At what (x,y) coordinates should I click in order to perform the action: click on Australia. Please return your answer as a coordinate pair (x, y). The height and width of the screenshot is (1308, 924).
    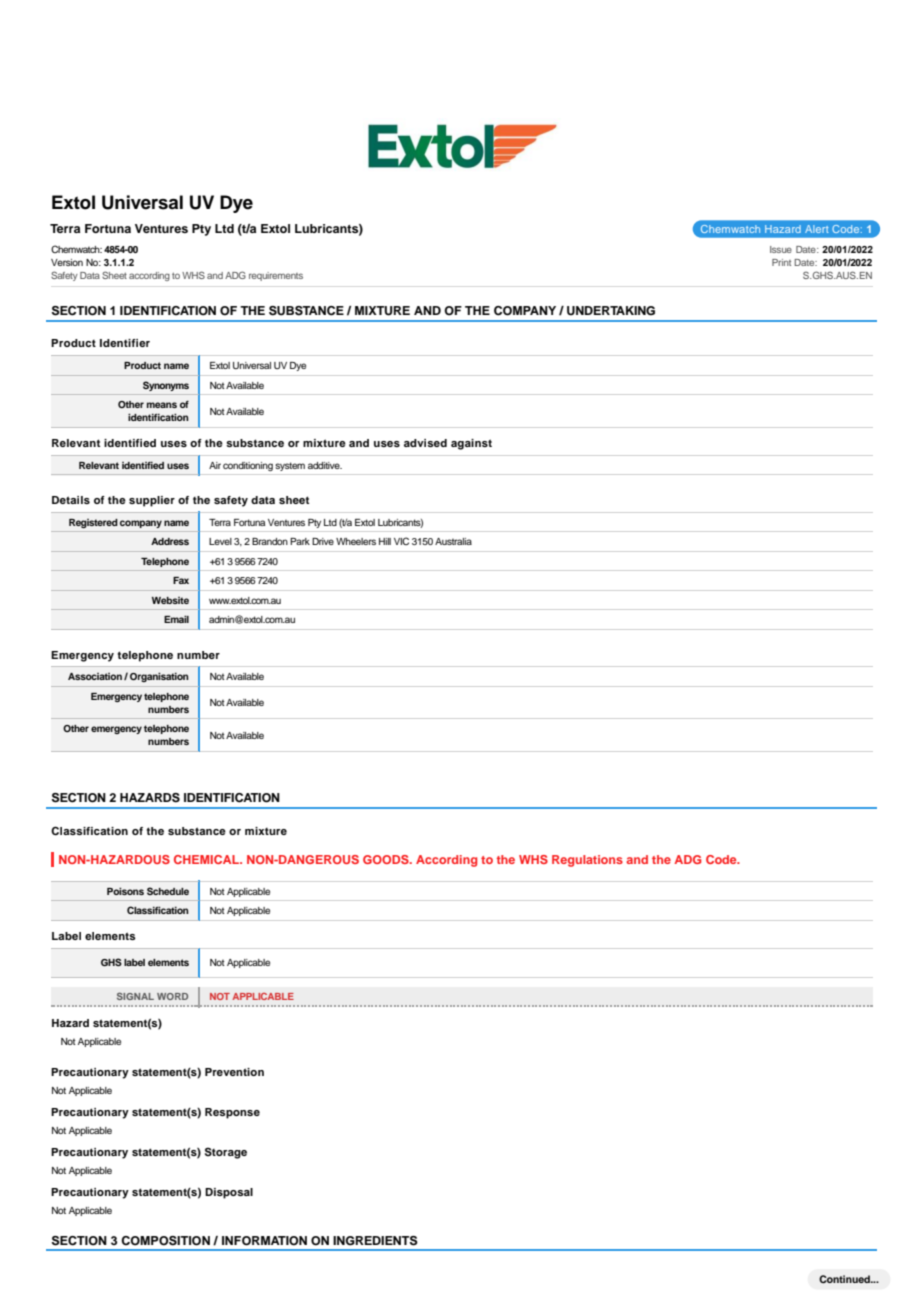
    Looking at the image, I should click on (453, 541).
